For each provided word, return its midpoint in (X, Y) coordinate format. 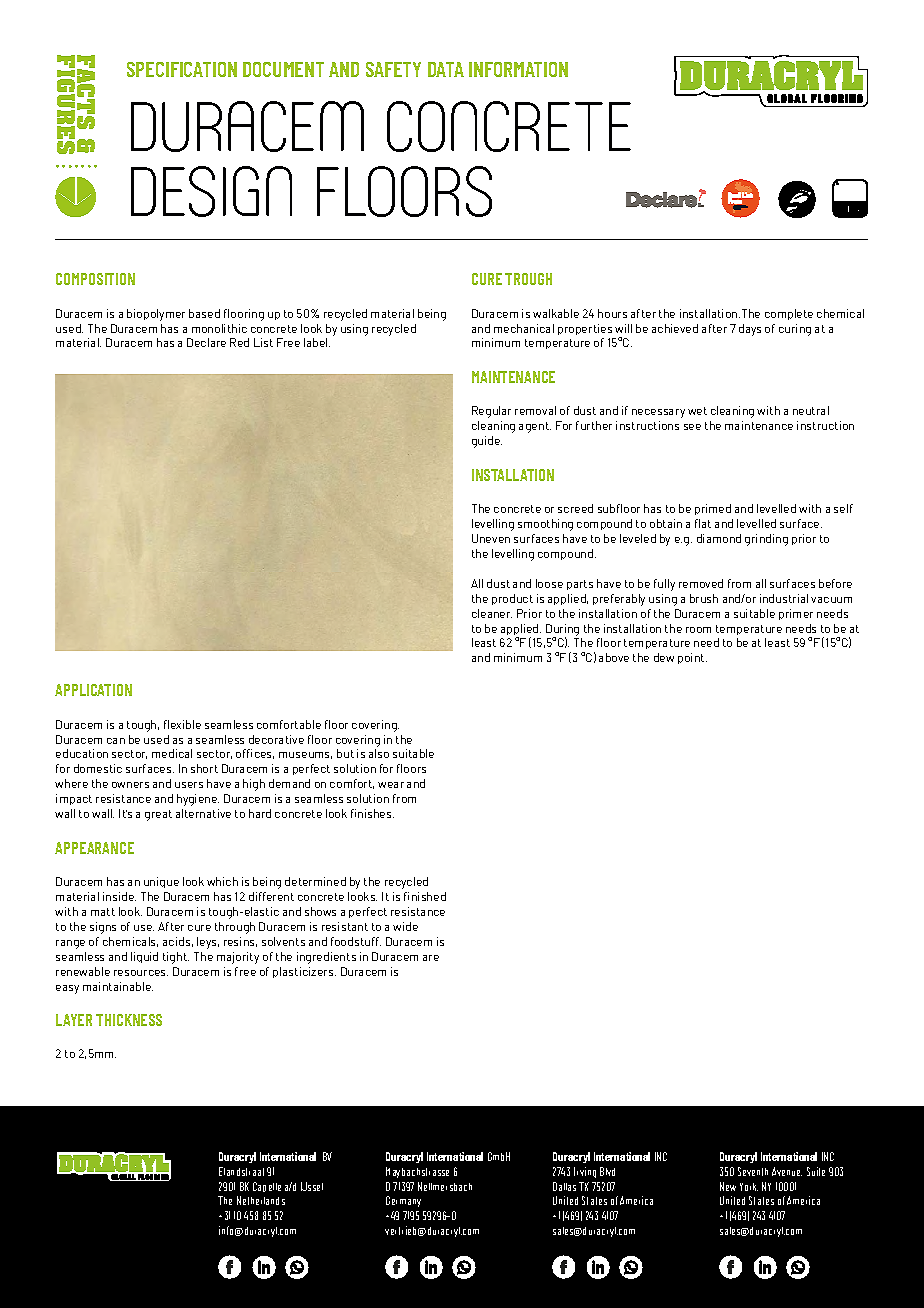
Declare (206, 342)
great (158, 815)
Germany (403, 1201)
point (692, 658)
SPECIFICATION (182, 69)
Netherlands (261, 1200)
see (692, 427)
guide (487, 442)
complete (789, 314)
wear (391, 785)
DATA (446, 69)
